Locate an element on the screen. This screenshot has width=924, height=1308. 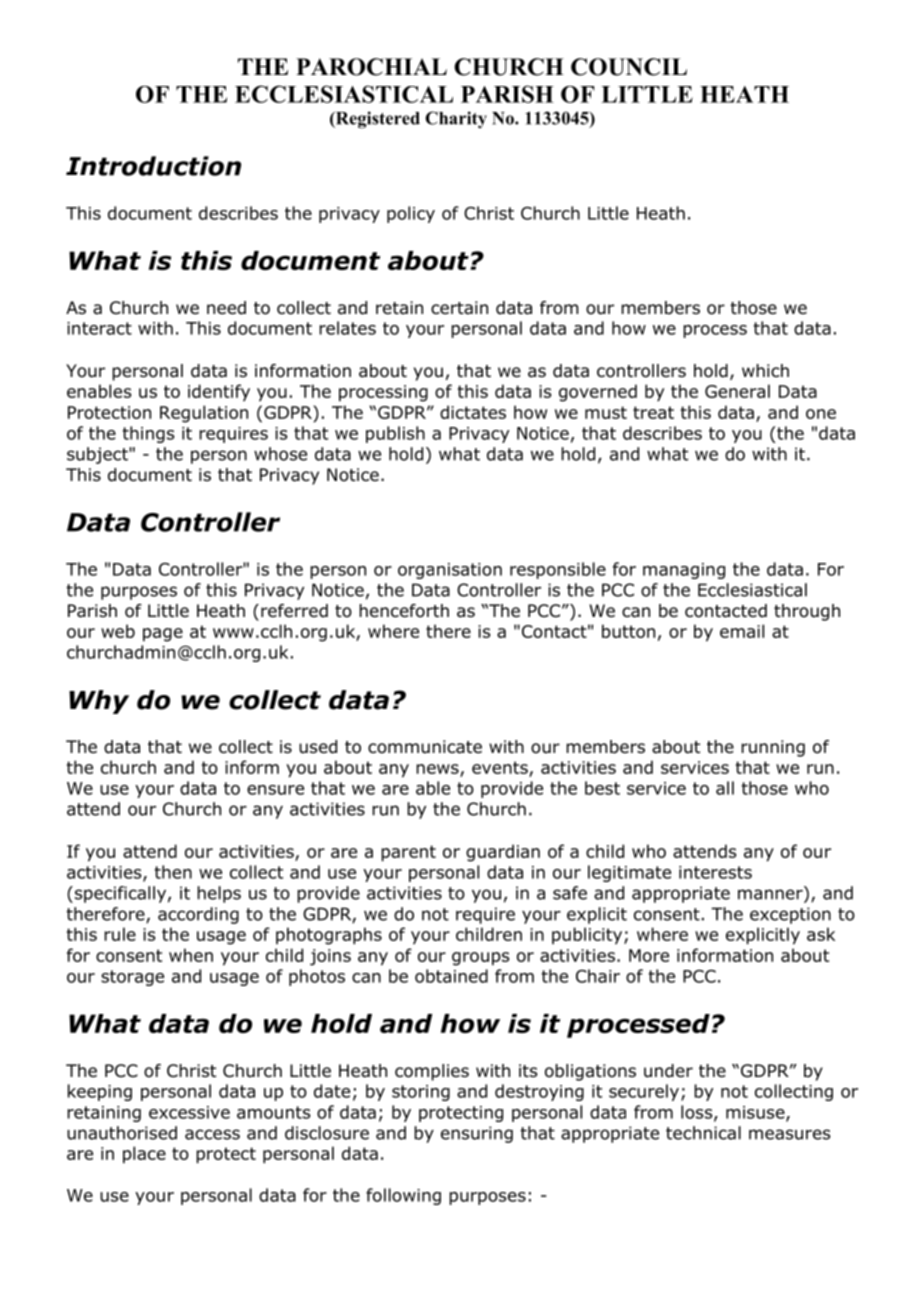
COUNCIL is located at coordinates (629, 67).
